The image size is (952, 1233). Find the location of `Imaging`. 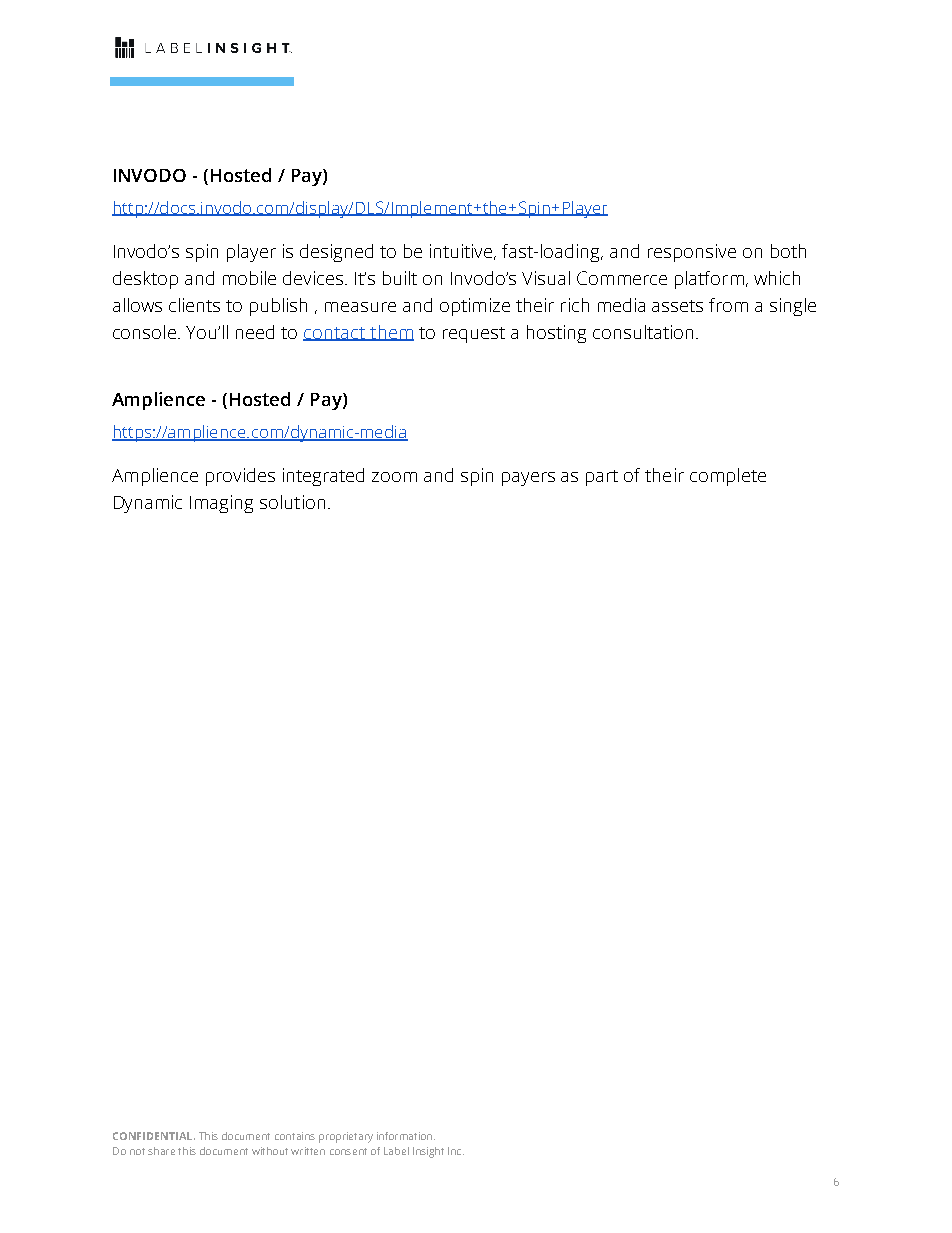

Imaging is located at coordinates (221, 504).
